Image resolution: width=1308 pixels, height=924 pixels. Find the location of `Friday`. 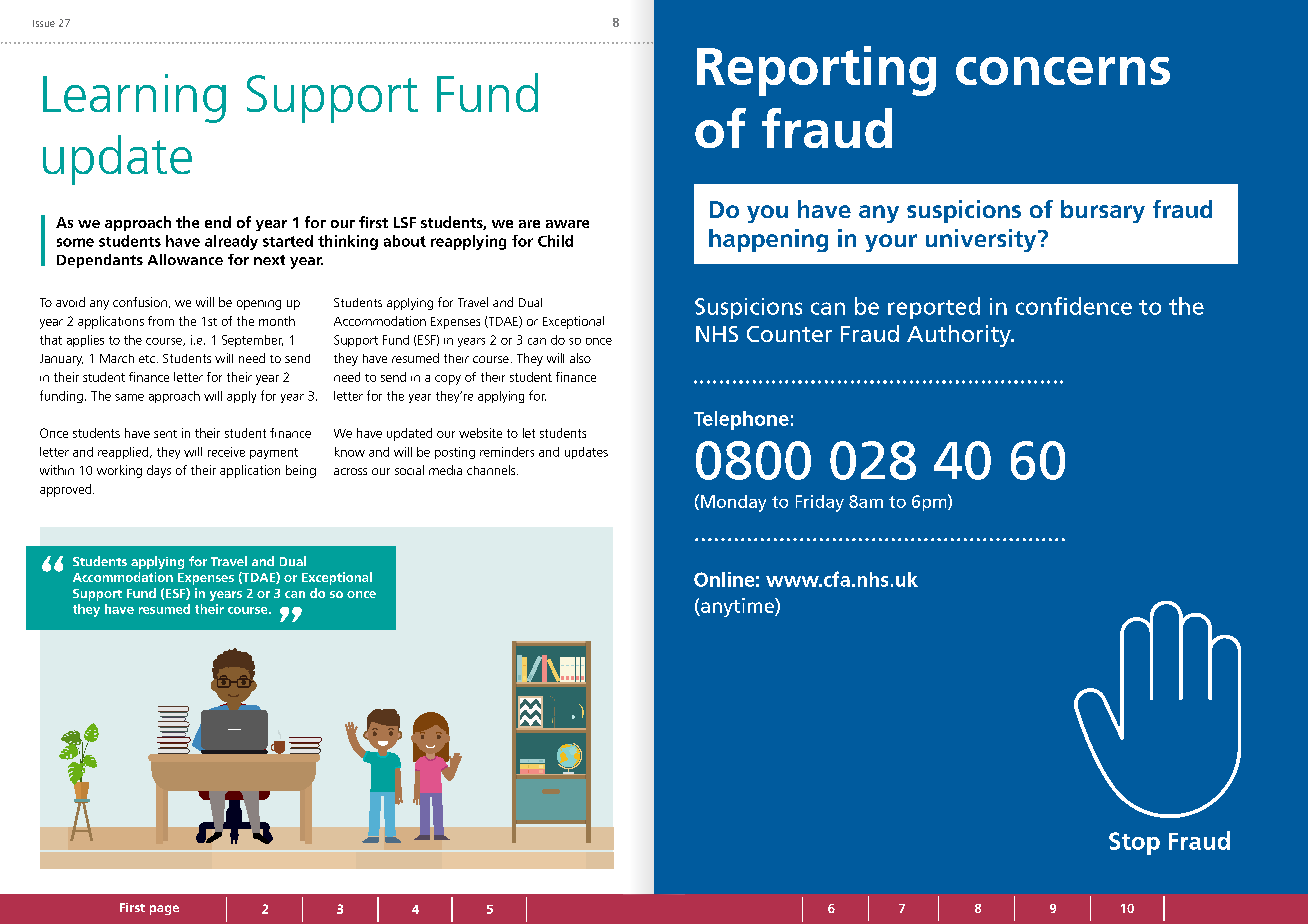

Friday is located at coordinates (820, 503).
